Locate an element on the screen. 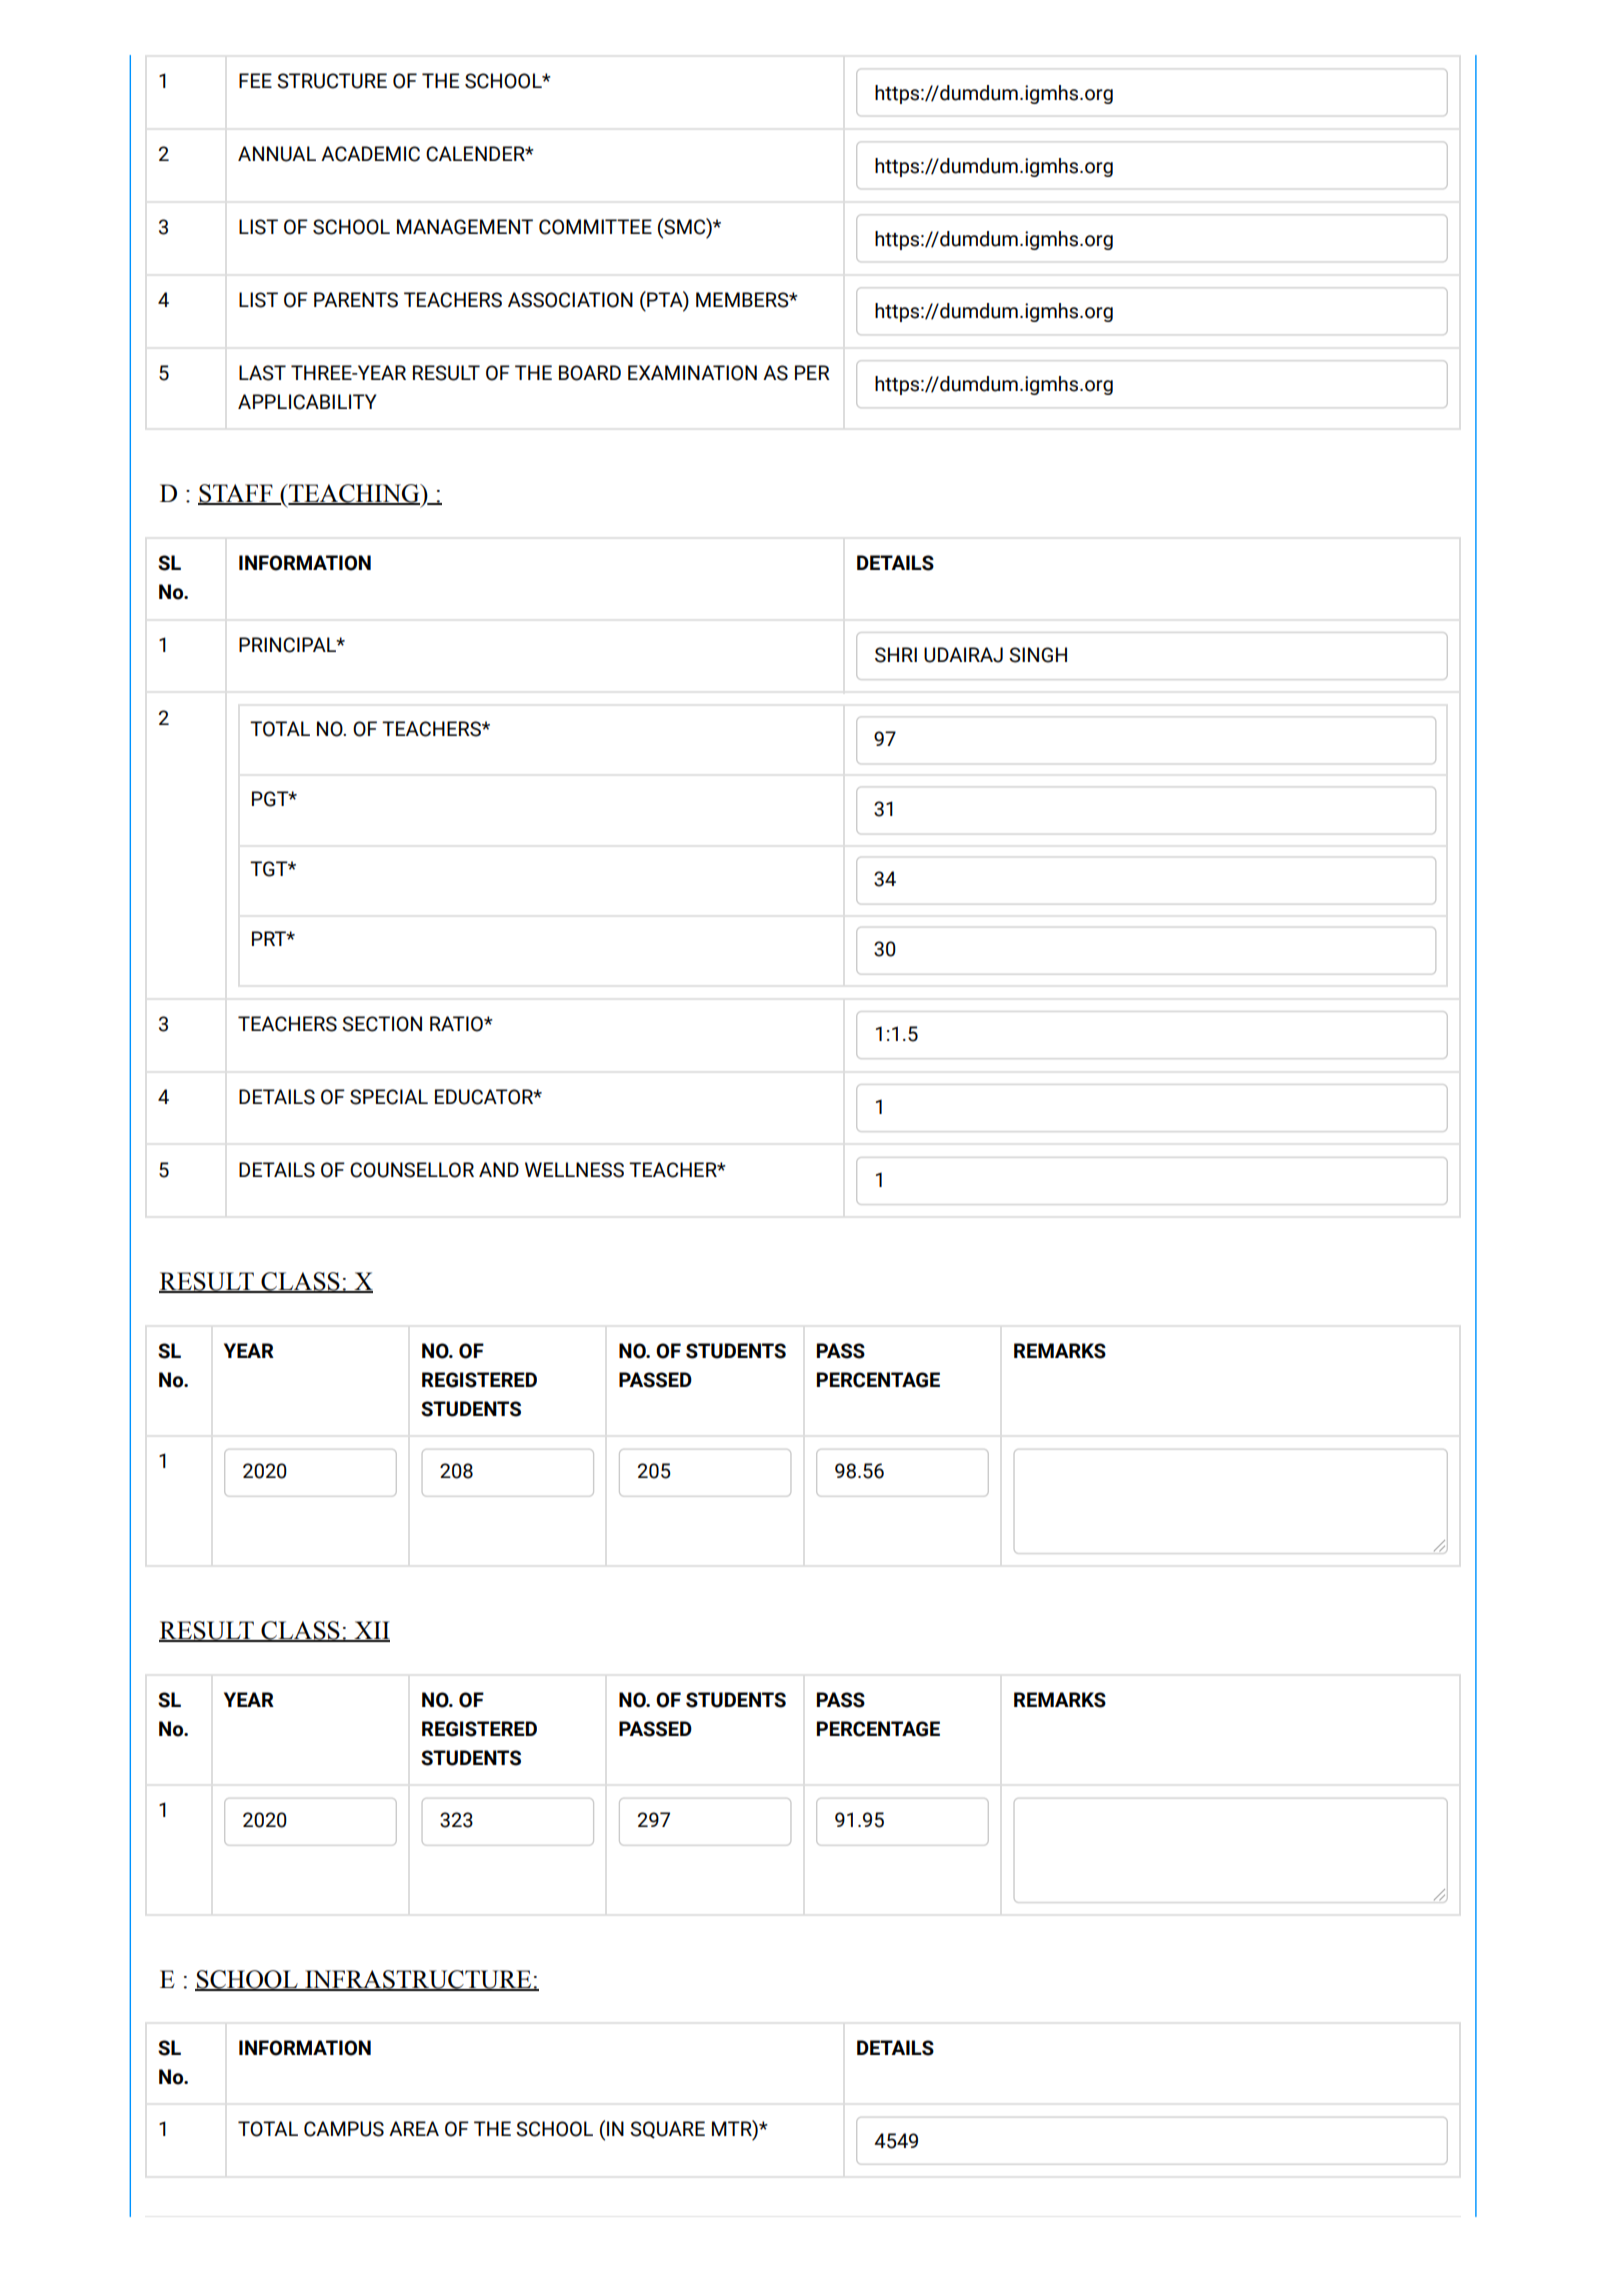 This screenshot has height=2272, width=1606. CAMPUS is located at coordinates (344, 2129).
